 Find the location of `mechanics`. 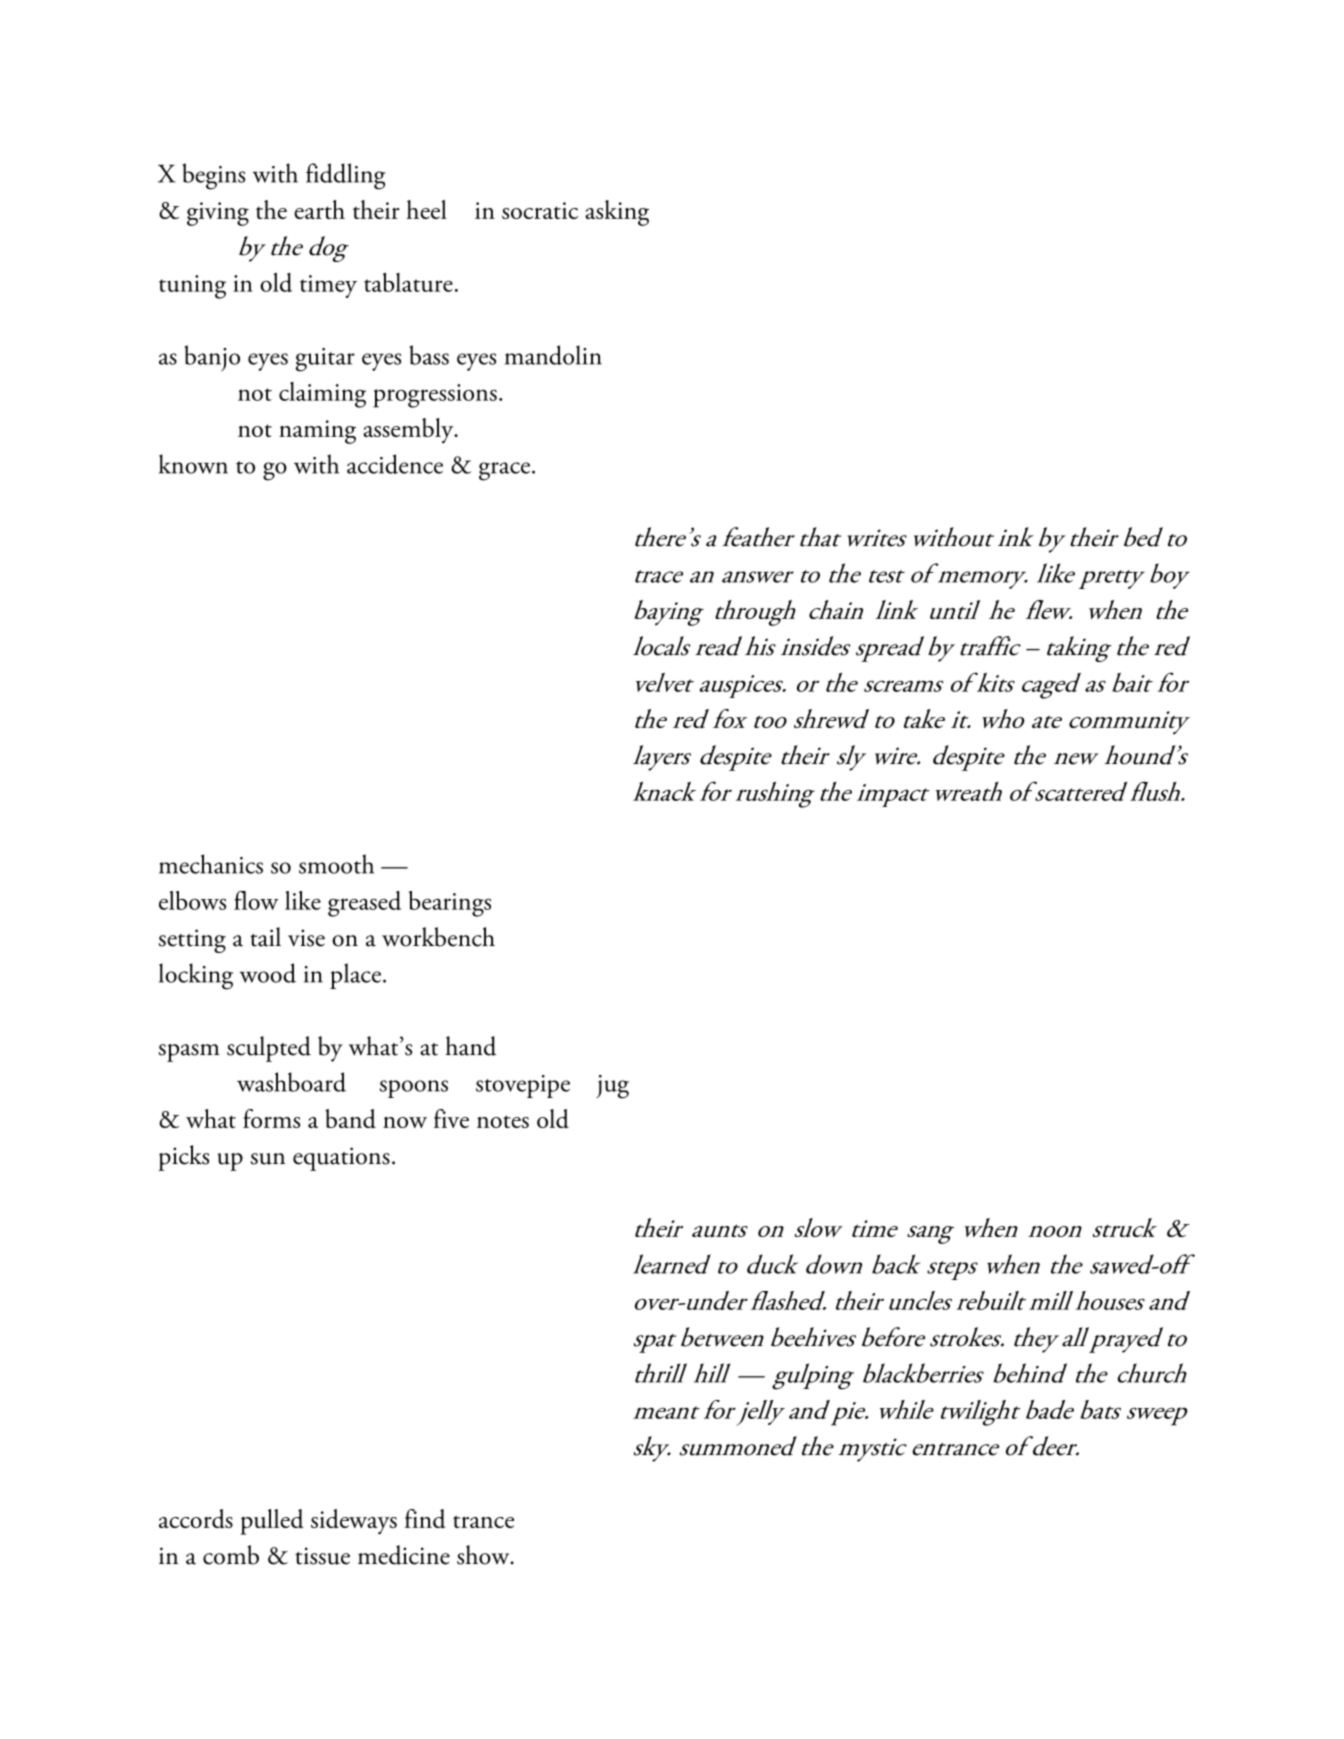

mechanics is located at coordinates (211, 864).
